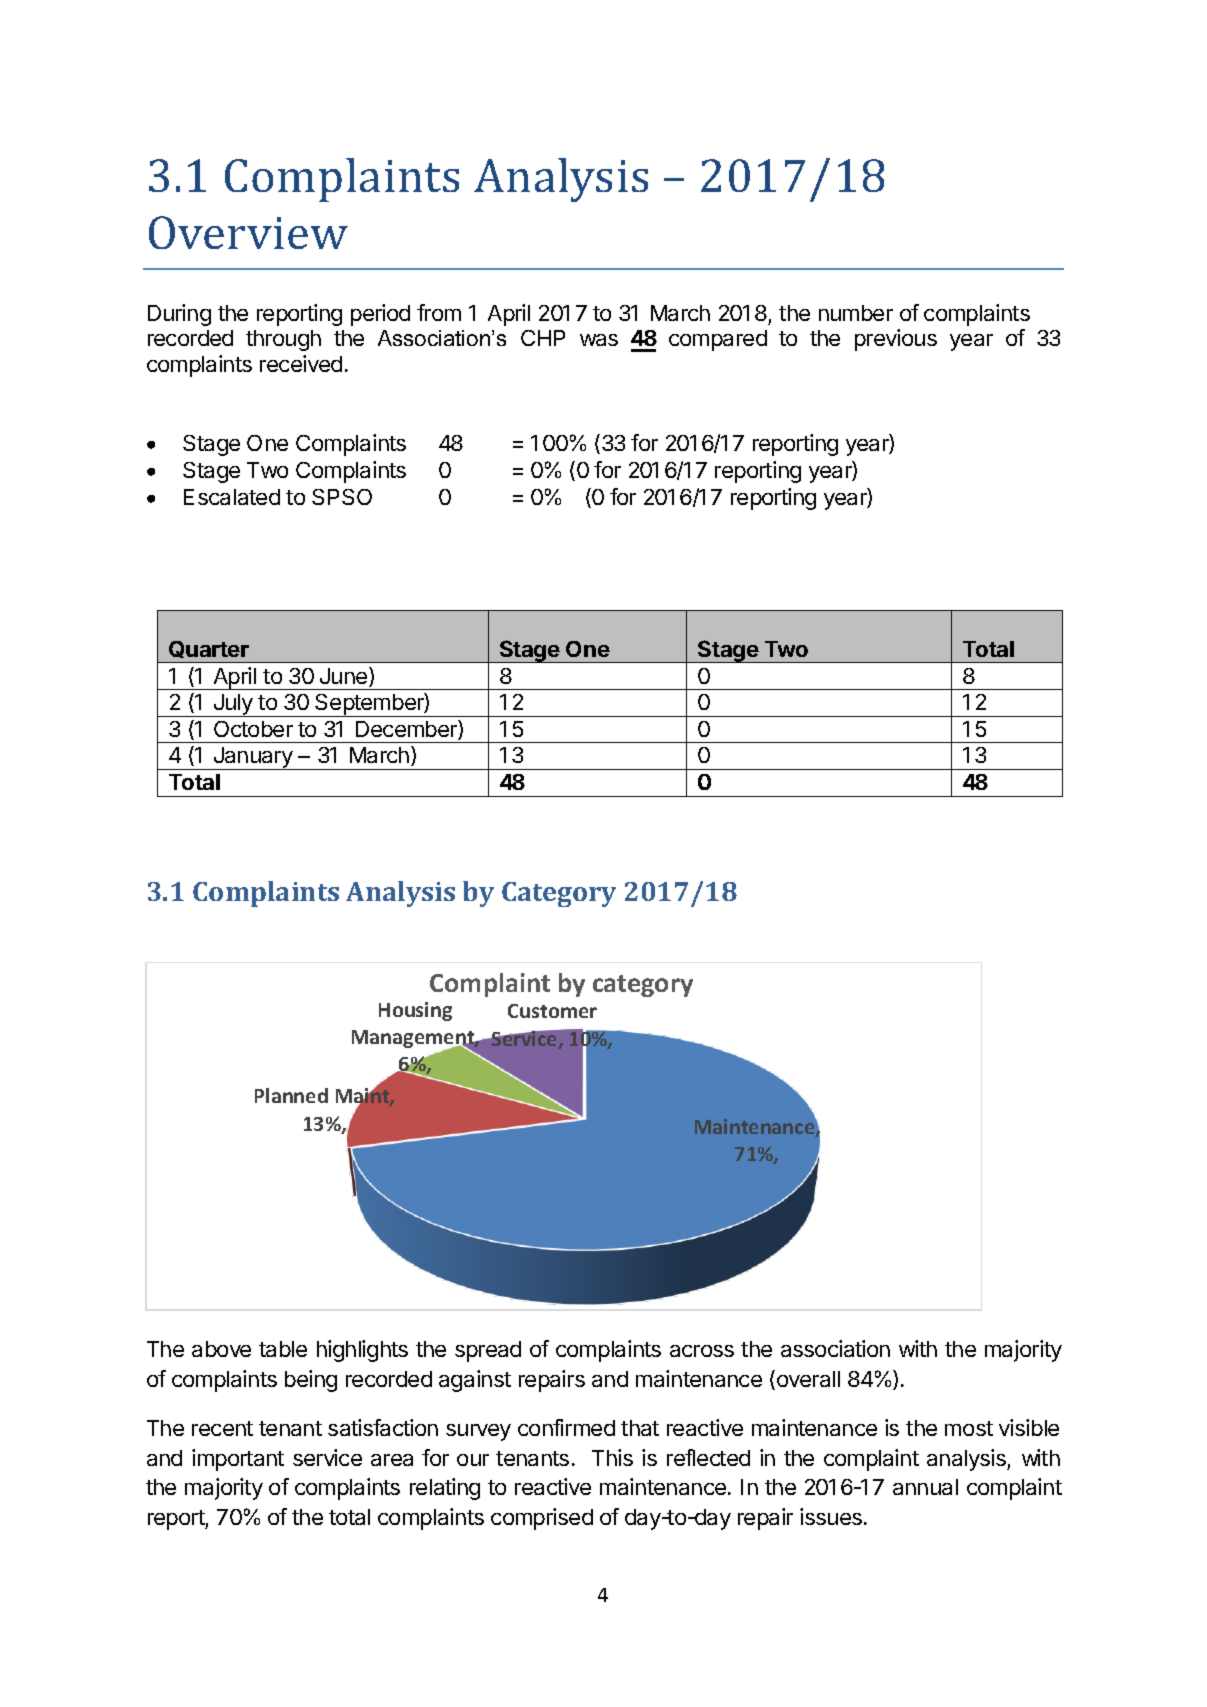 The image size is (1207, 1707). I want to click on was, so click(599, 340).
